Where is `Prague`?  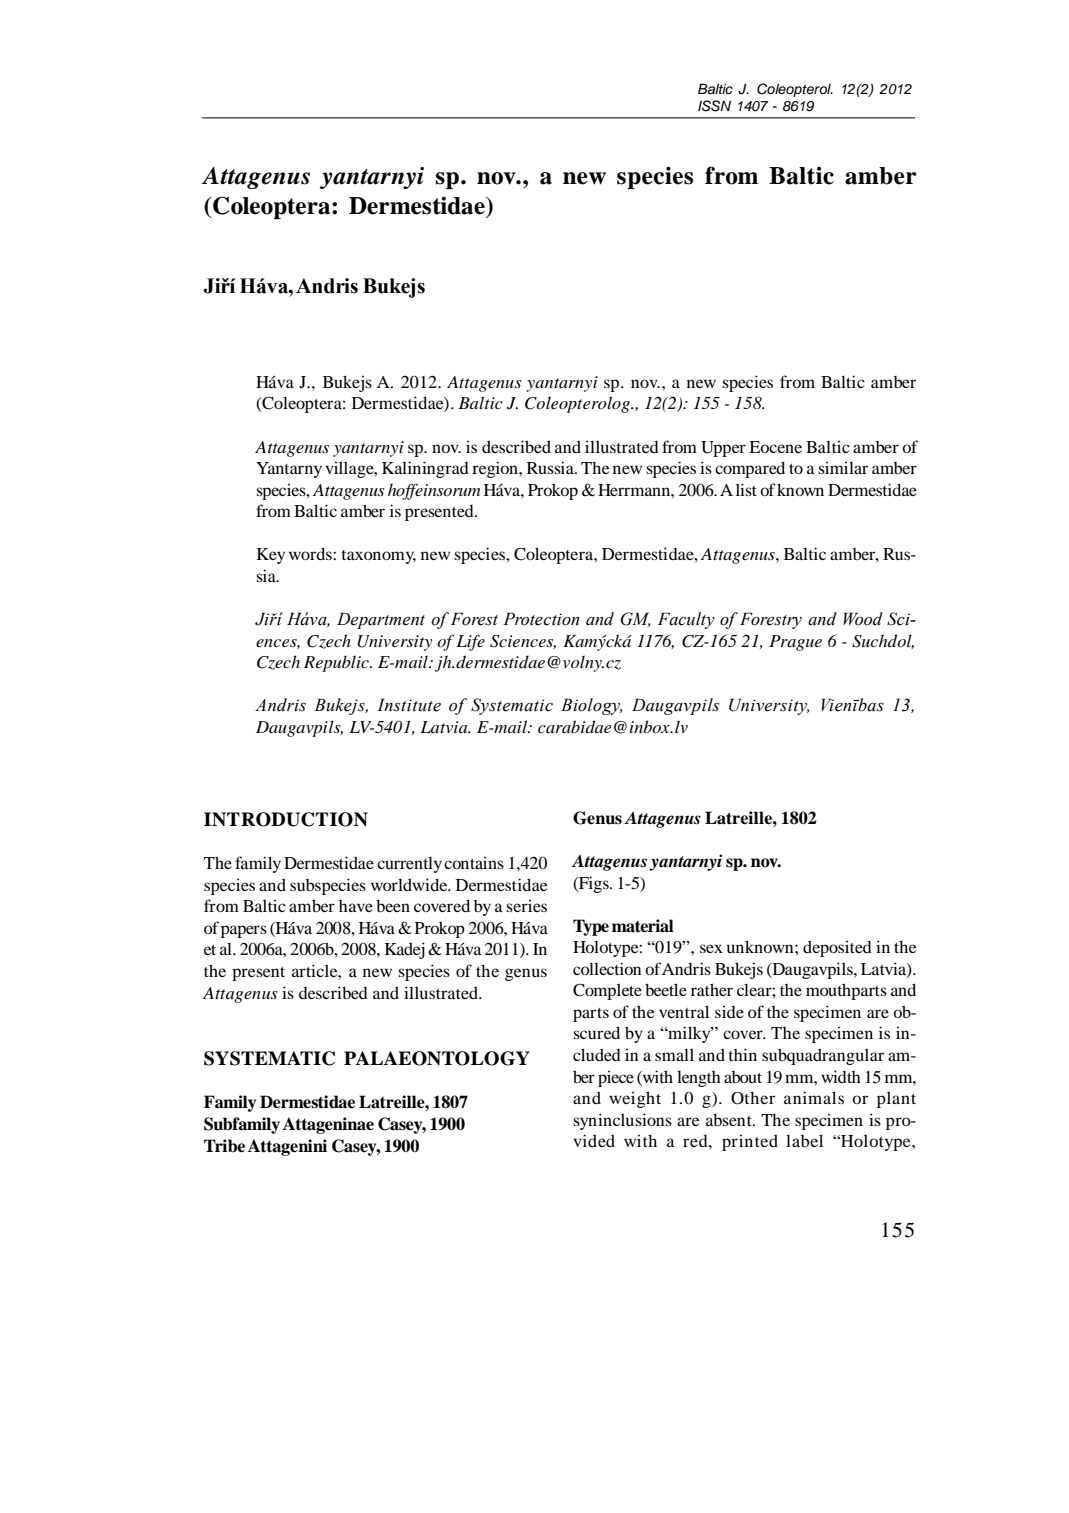 Prague is located at coordinates (795, 643).
